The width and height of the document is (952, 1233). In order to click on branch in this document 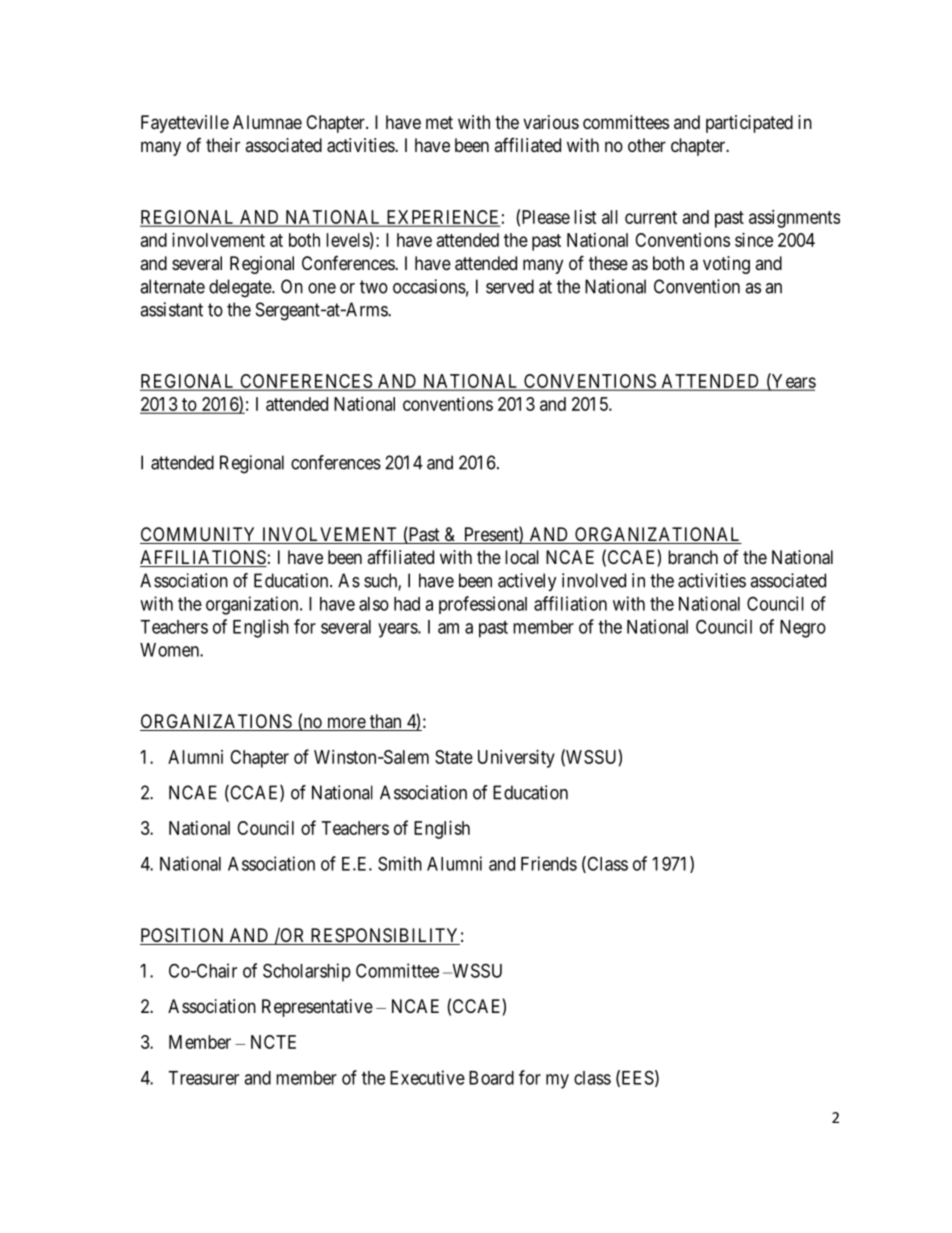, I will do `click(693, 557)`.
